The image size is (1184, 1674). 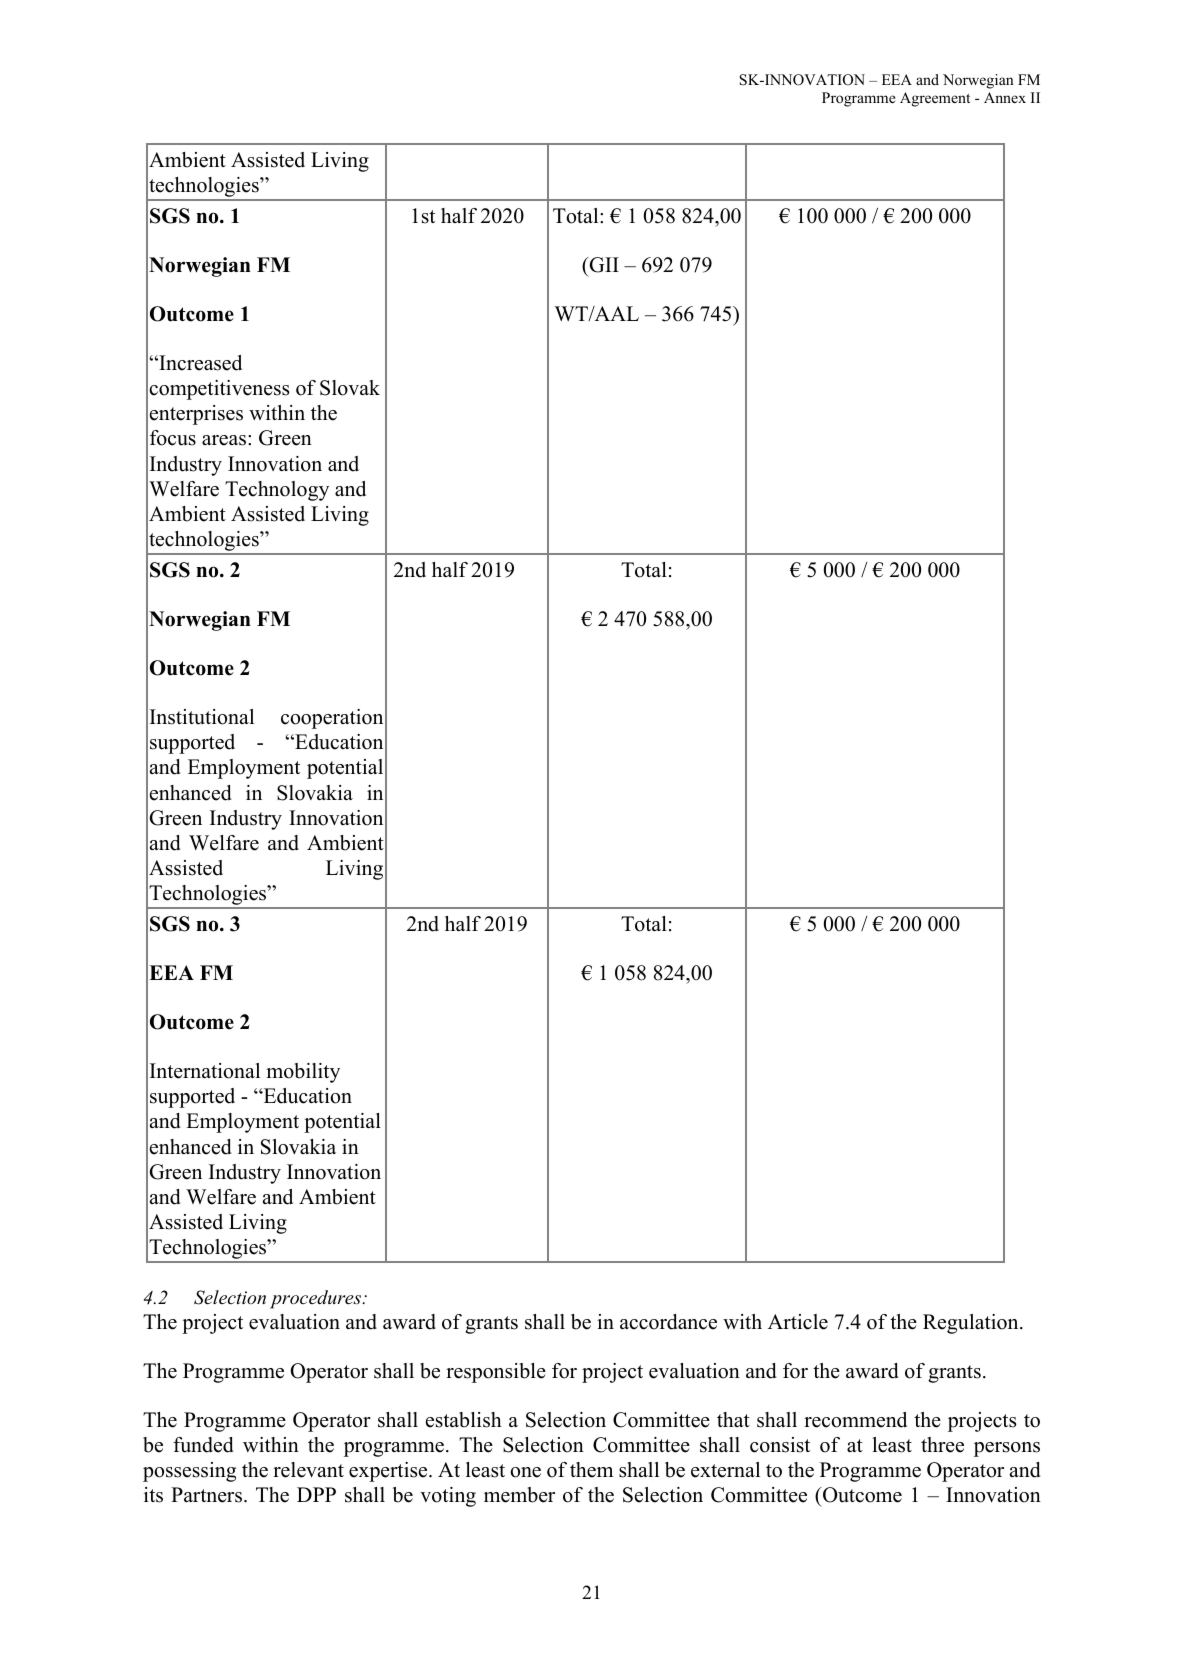 I want to click on areas, so click(x=225, y=440).
